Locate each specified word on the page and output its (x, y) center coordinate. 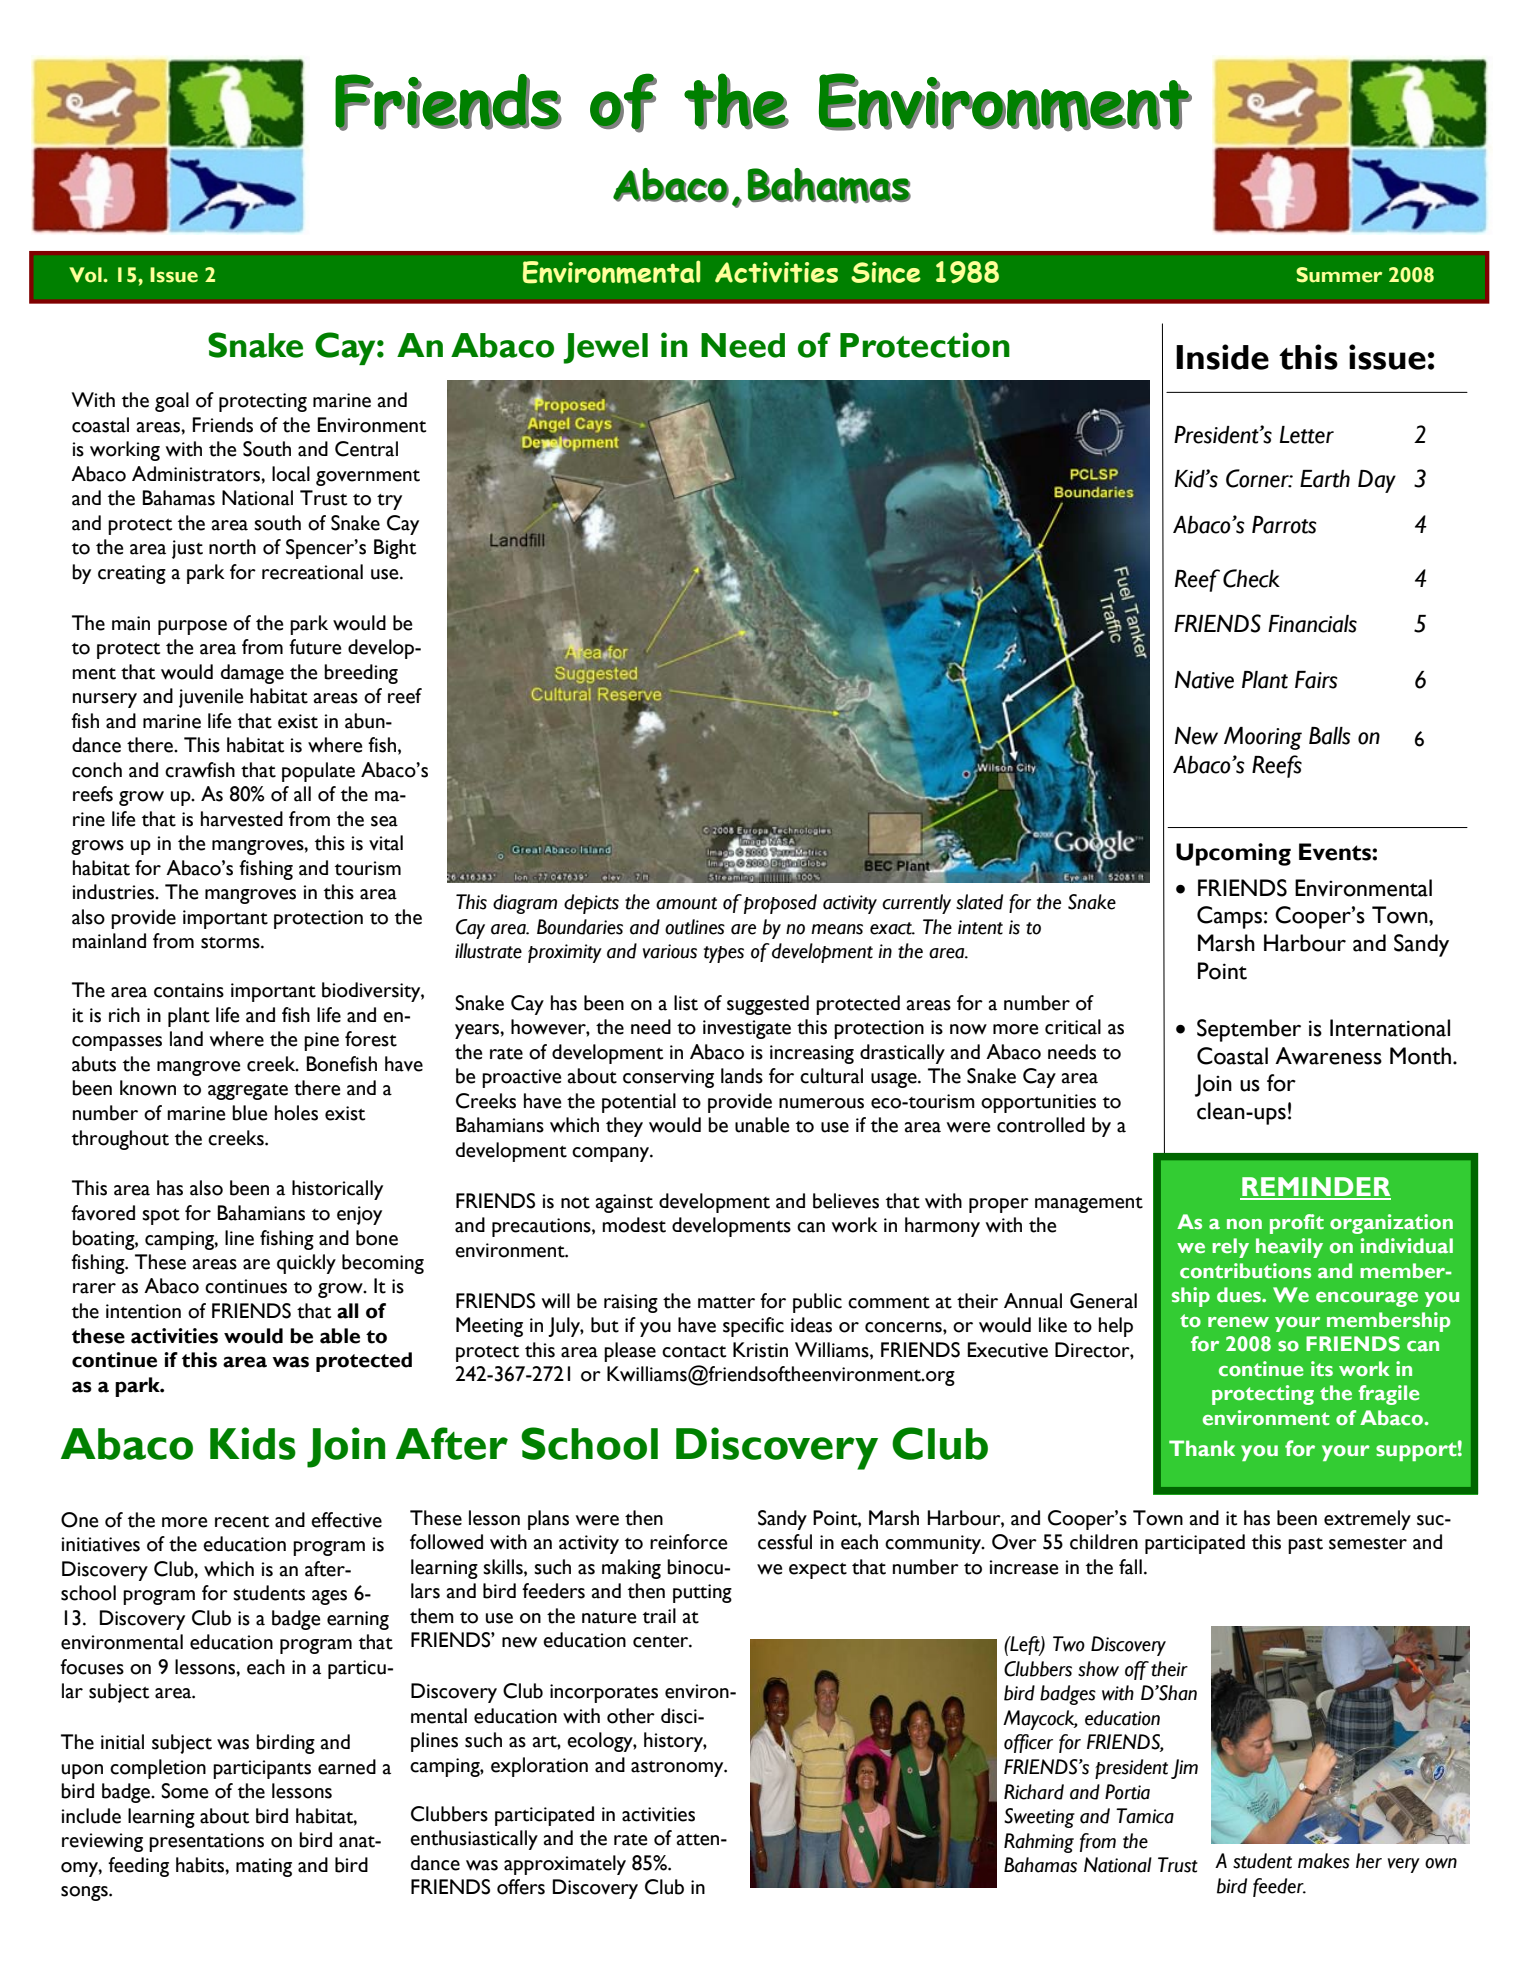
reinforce (688, 1542)
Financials (1312, 624)
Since (886, 272)
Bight (395, 549)
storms (231, 943)
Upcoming (1233, 854)
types (724, 954)
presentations (206, 1842)
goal (172, 402)
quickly (306, 1264)
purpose (192, 627)
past (1305, 1546)
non (1244, 1224)
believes (846, 1201)
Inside (1222, 357)
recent (242, 1522)
